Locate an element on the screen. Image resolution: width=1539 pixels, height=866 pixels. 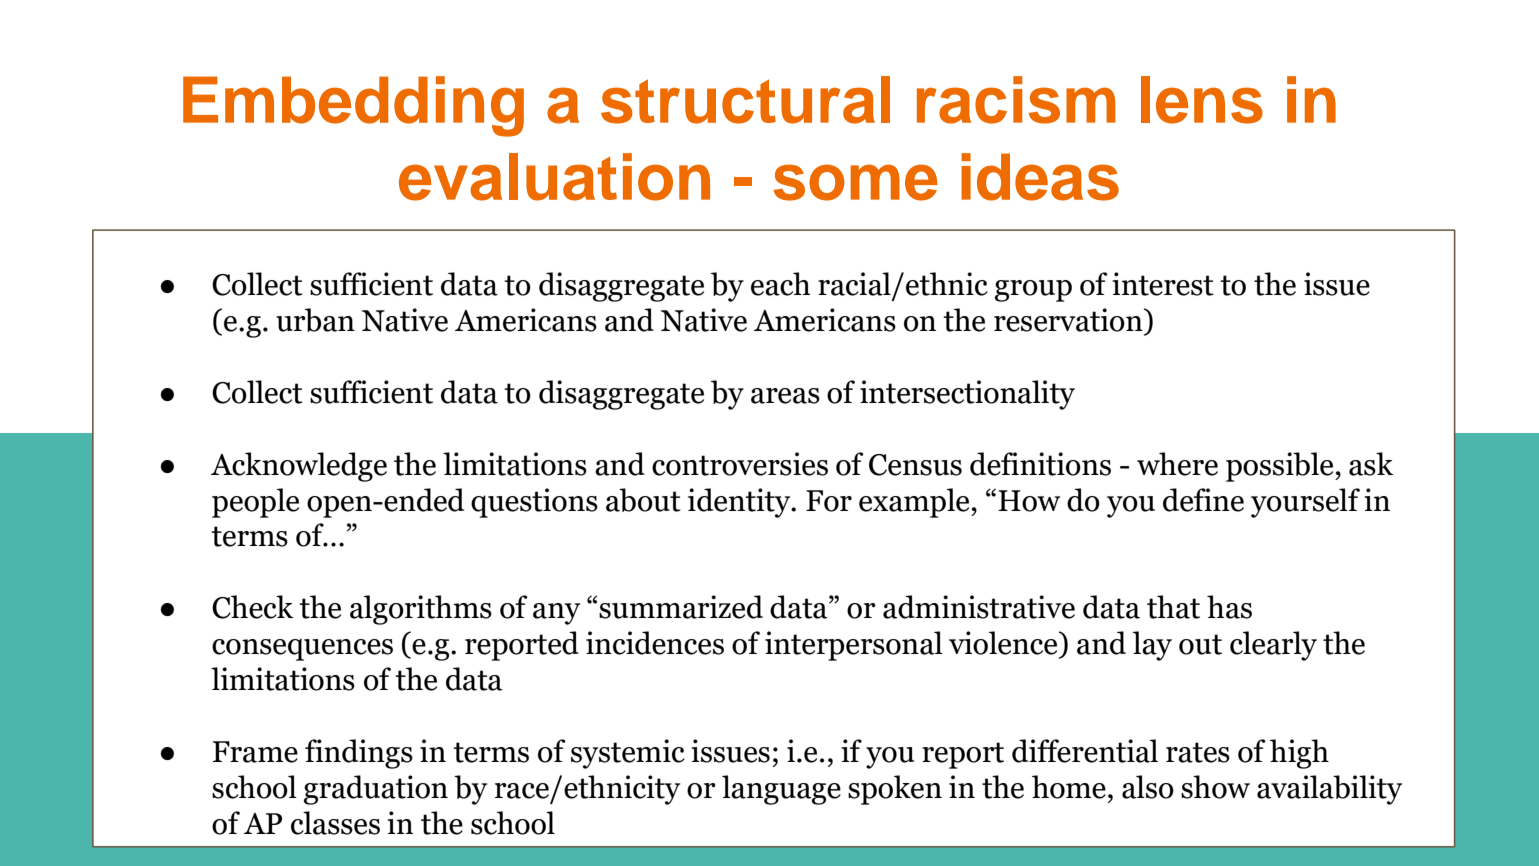
structural is located at coordinates (745, 100).
